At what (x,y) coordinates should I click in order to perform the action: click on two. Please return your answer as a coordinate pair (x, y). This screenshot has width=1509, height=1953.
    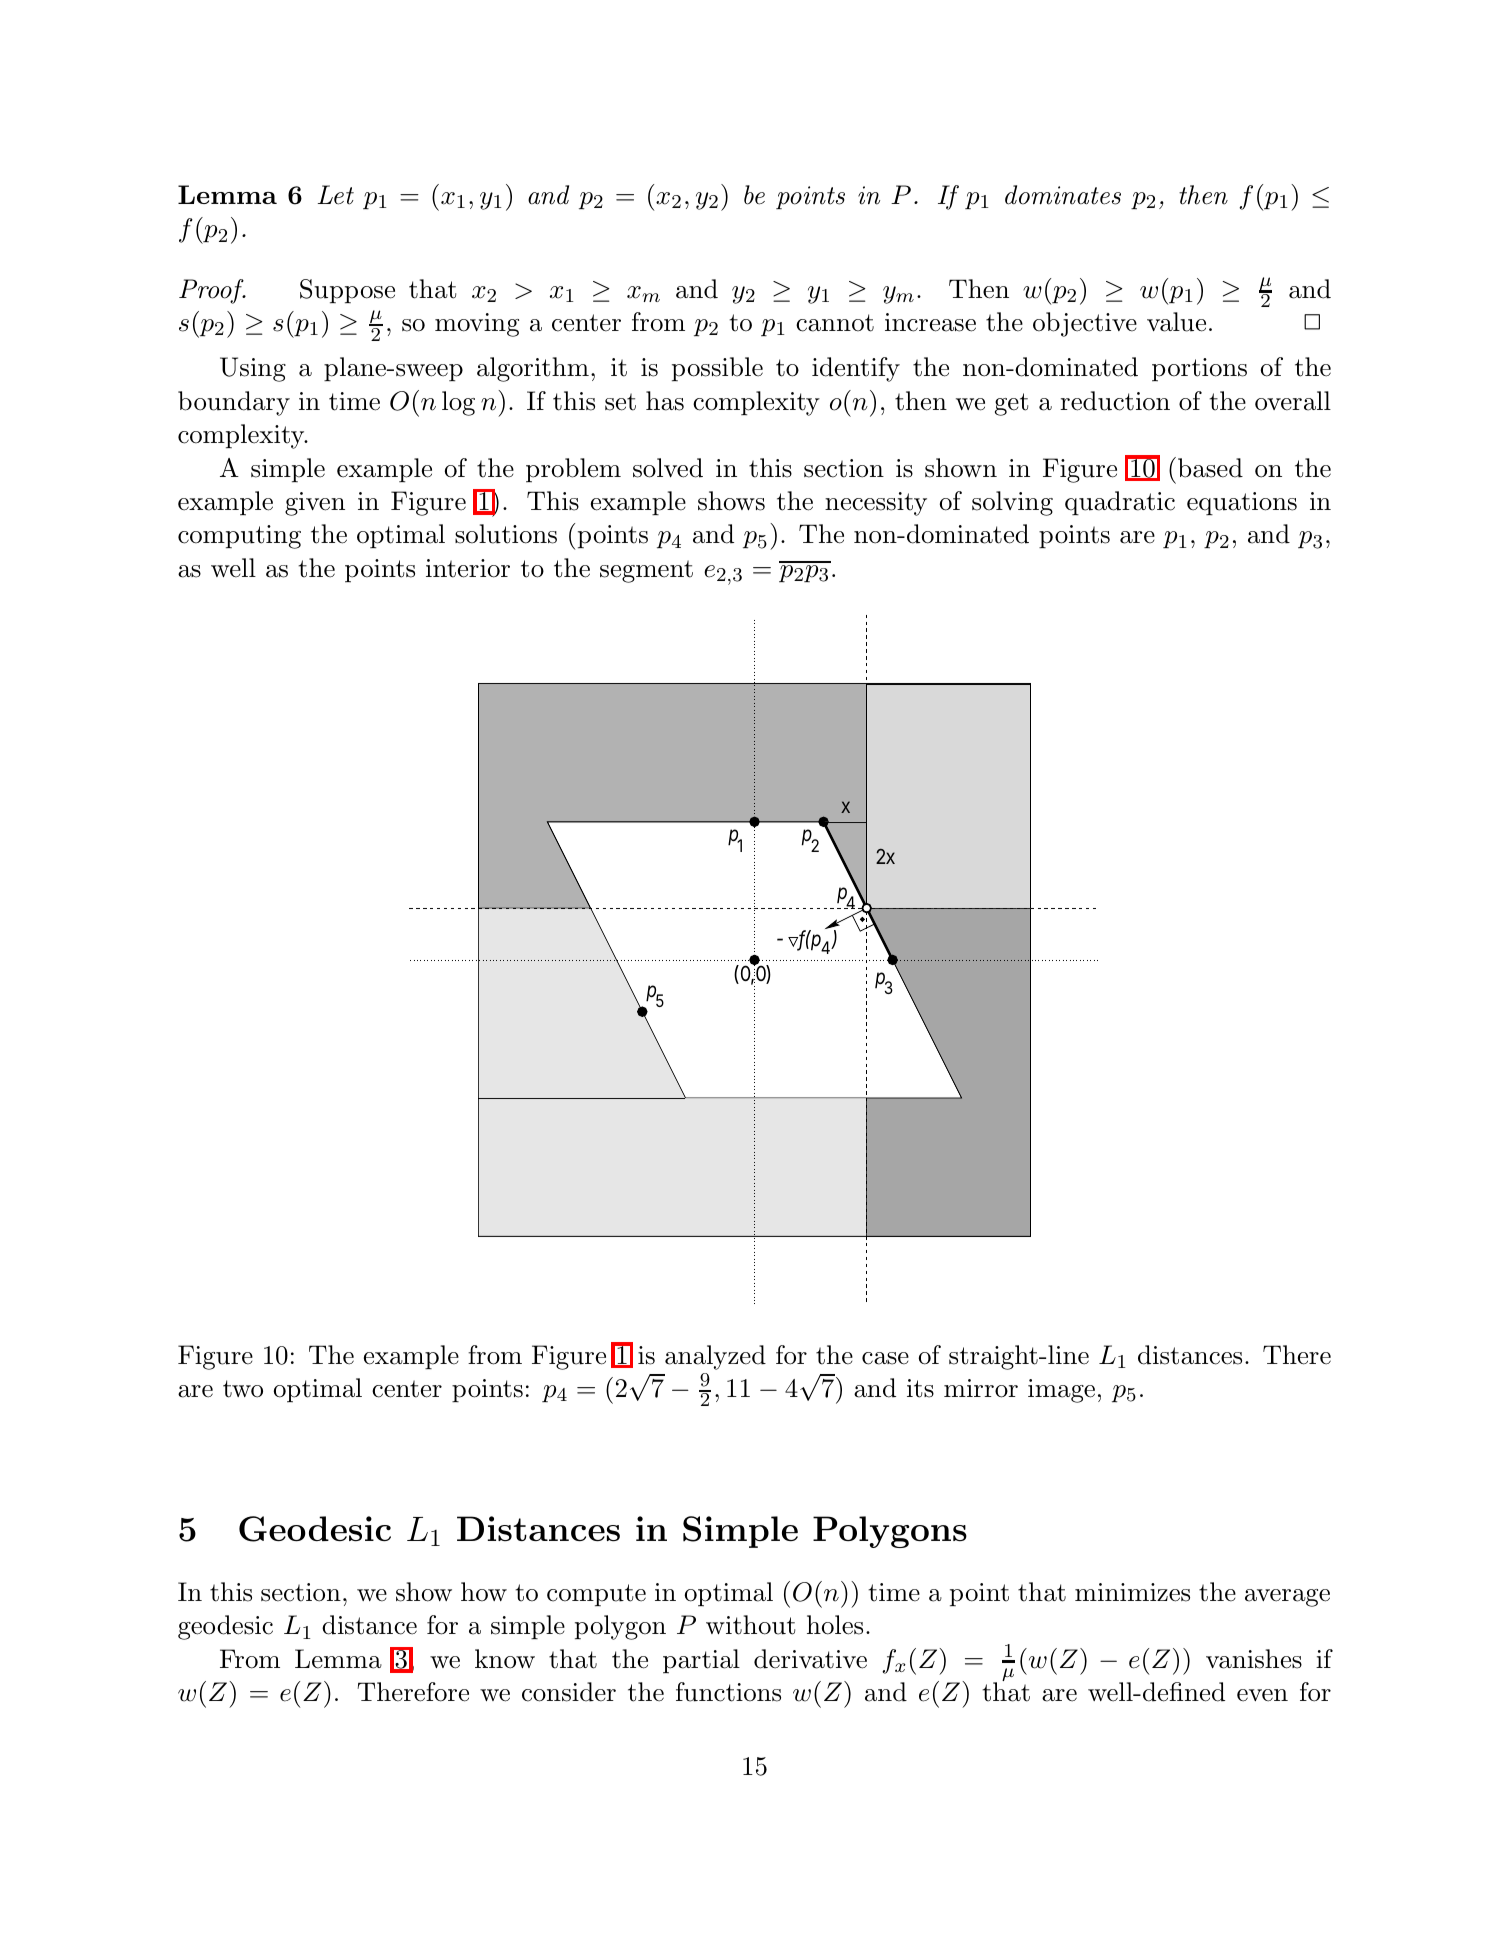
    Looking at the image, I should click on (243, 1389).
